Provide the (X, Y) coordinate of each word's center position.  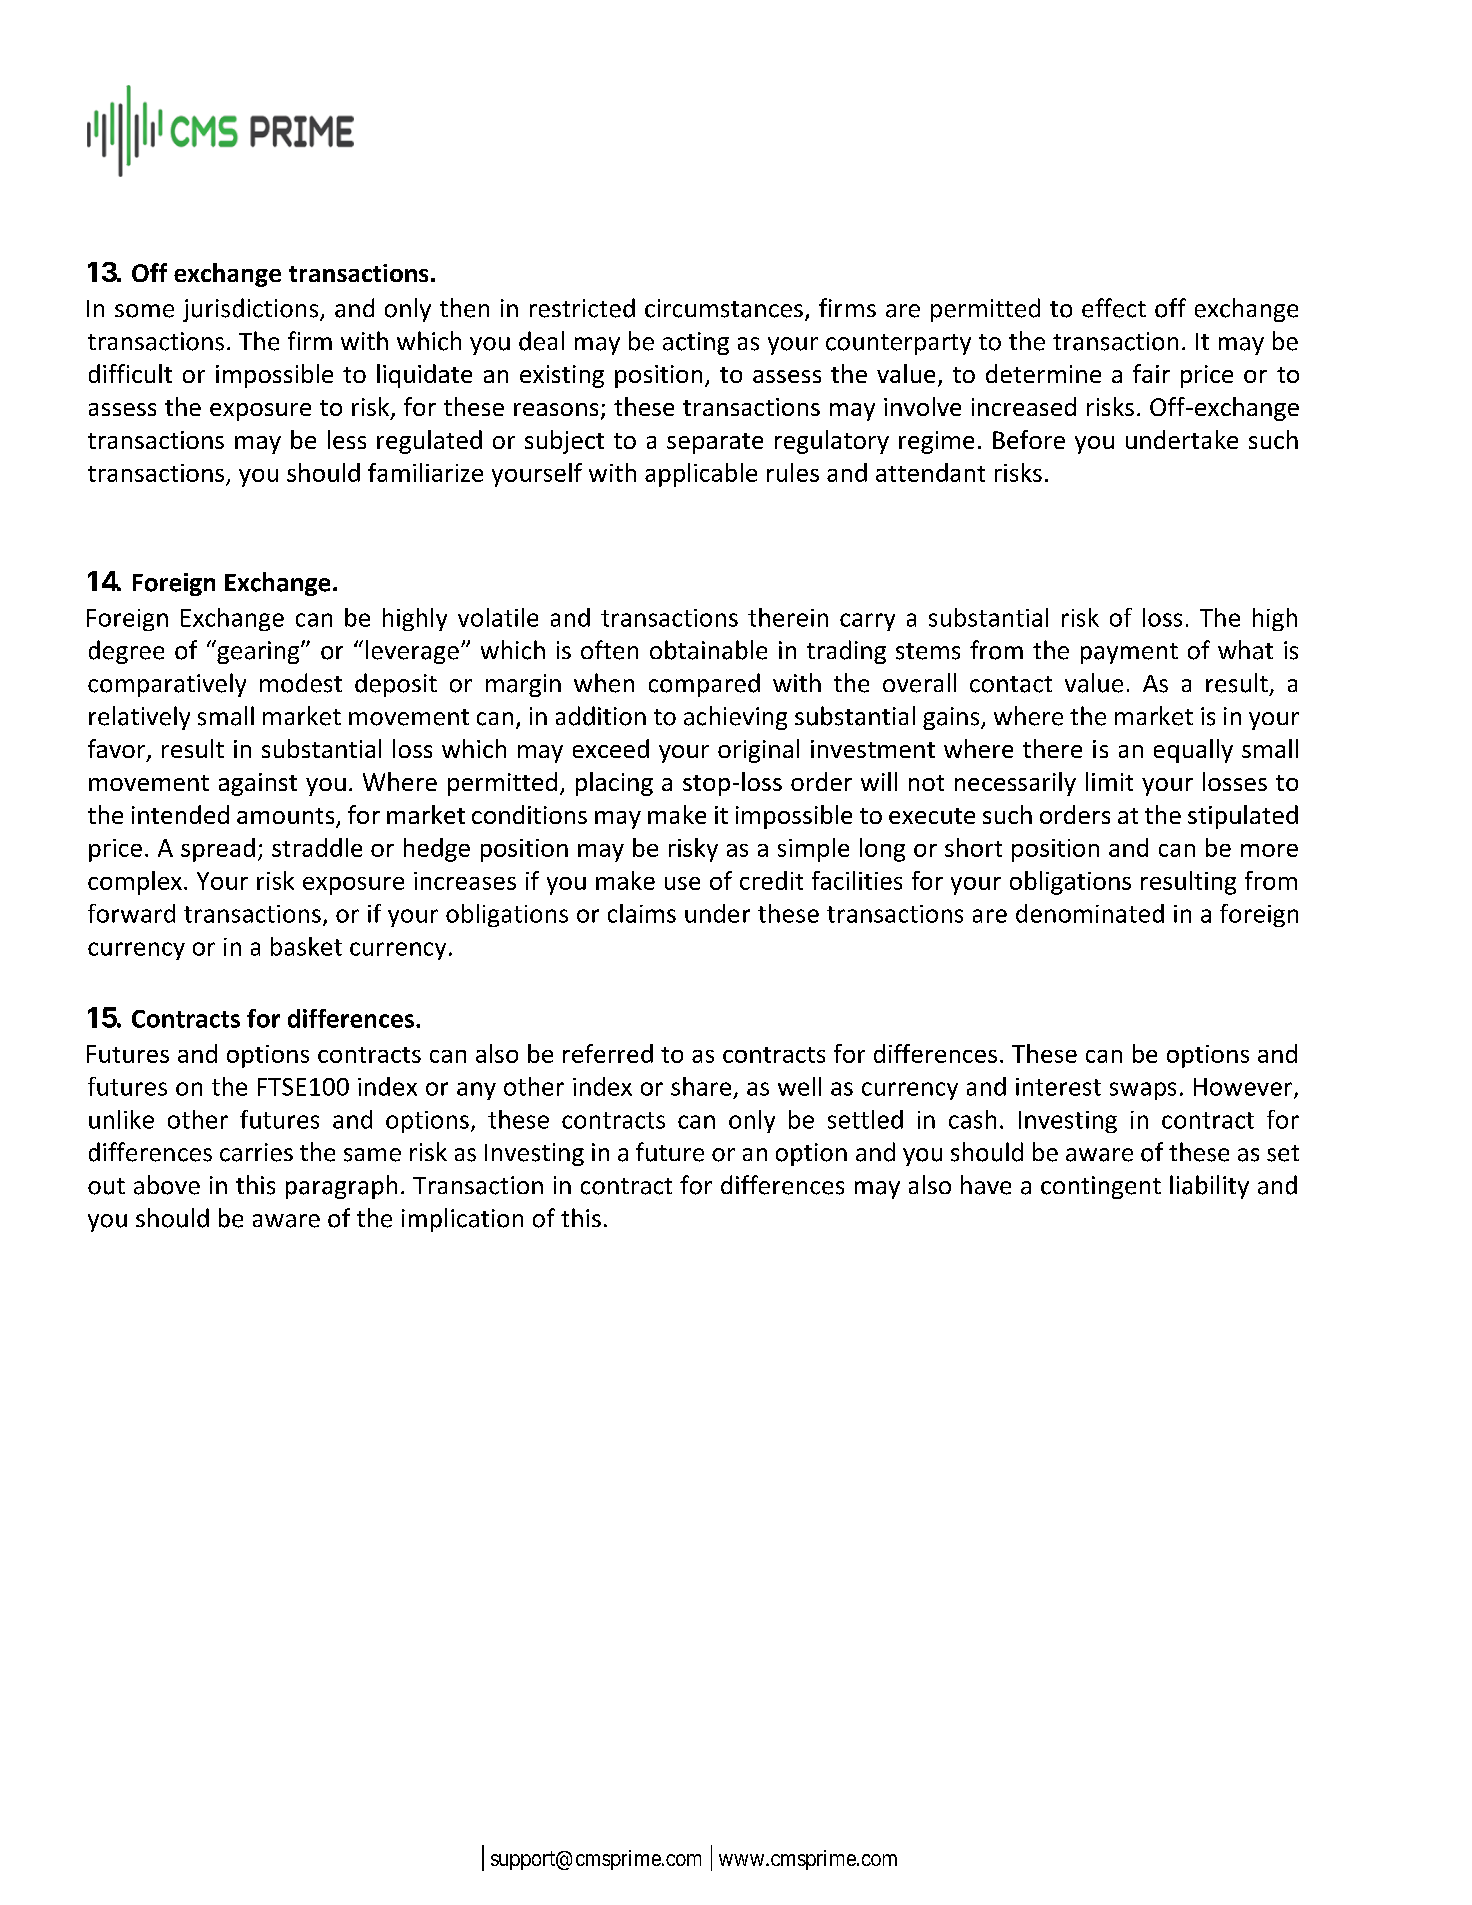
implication (462, 1220)
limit (1109, 781)
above (167, 1185)
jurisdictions (252, 310)
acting (696, 343)
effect (1114, 308)
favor (118, 750)
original (758, 751)
